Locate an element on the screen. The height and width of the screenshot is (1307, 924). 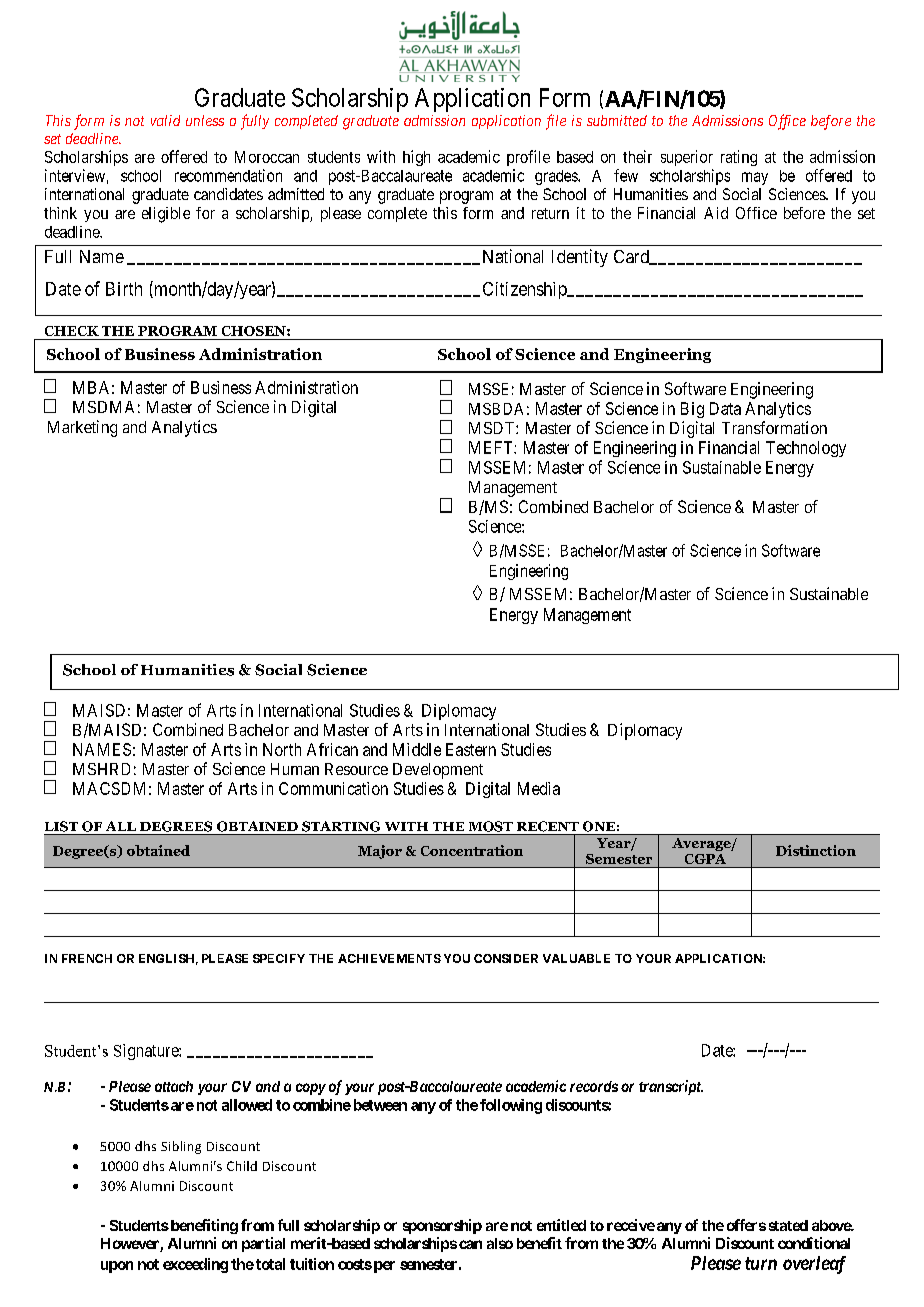
Middle is located at coordinates (417, 749).
